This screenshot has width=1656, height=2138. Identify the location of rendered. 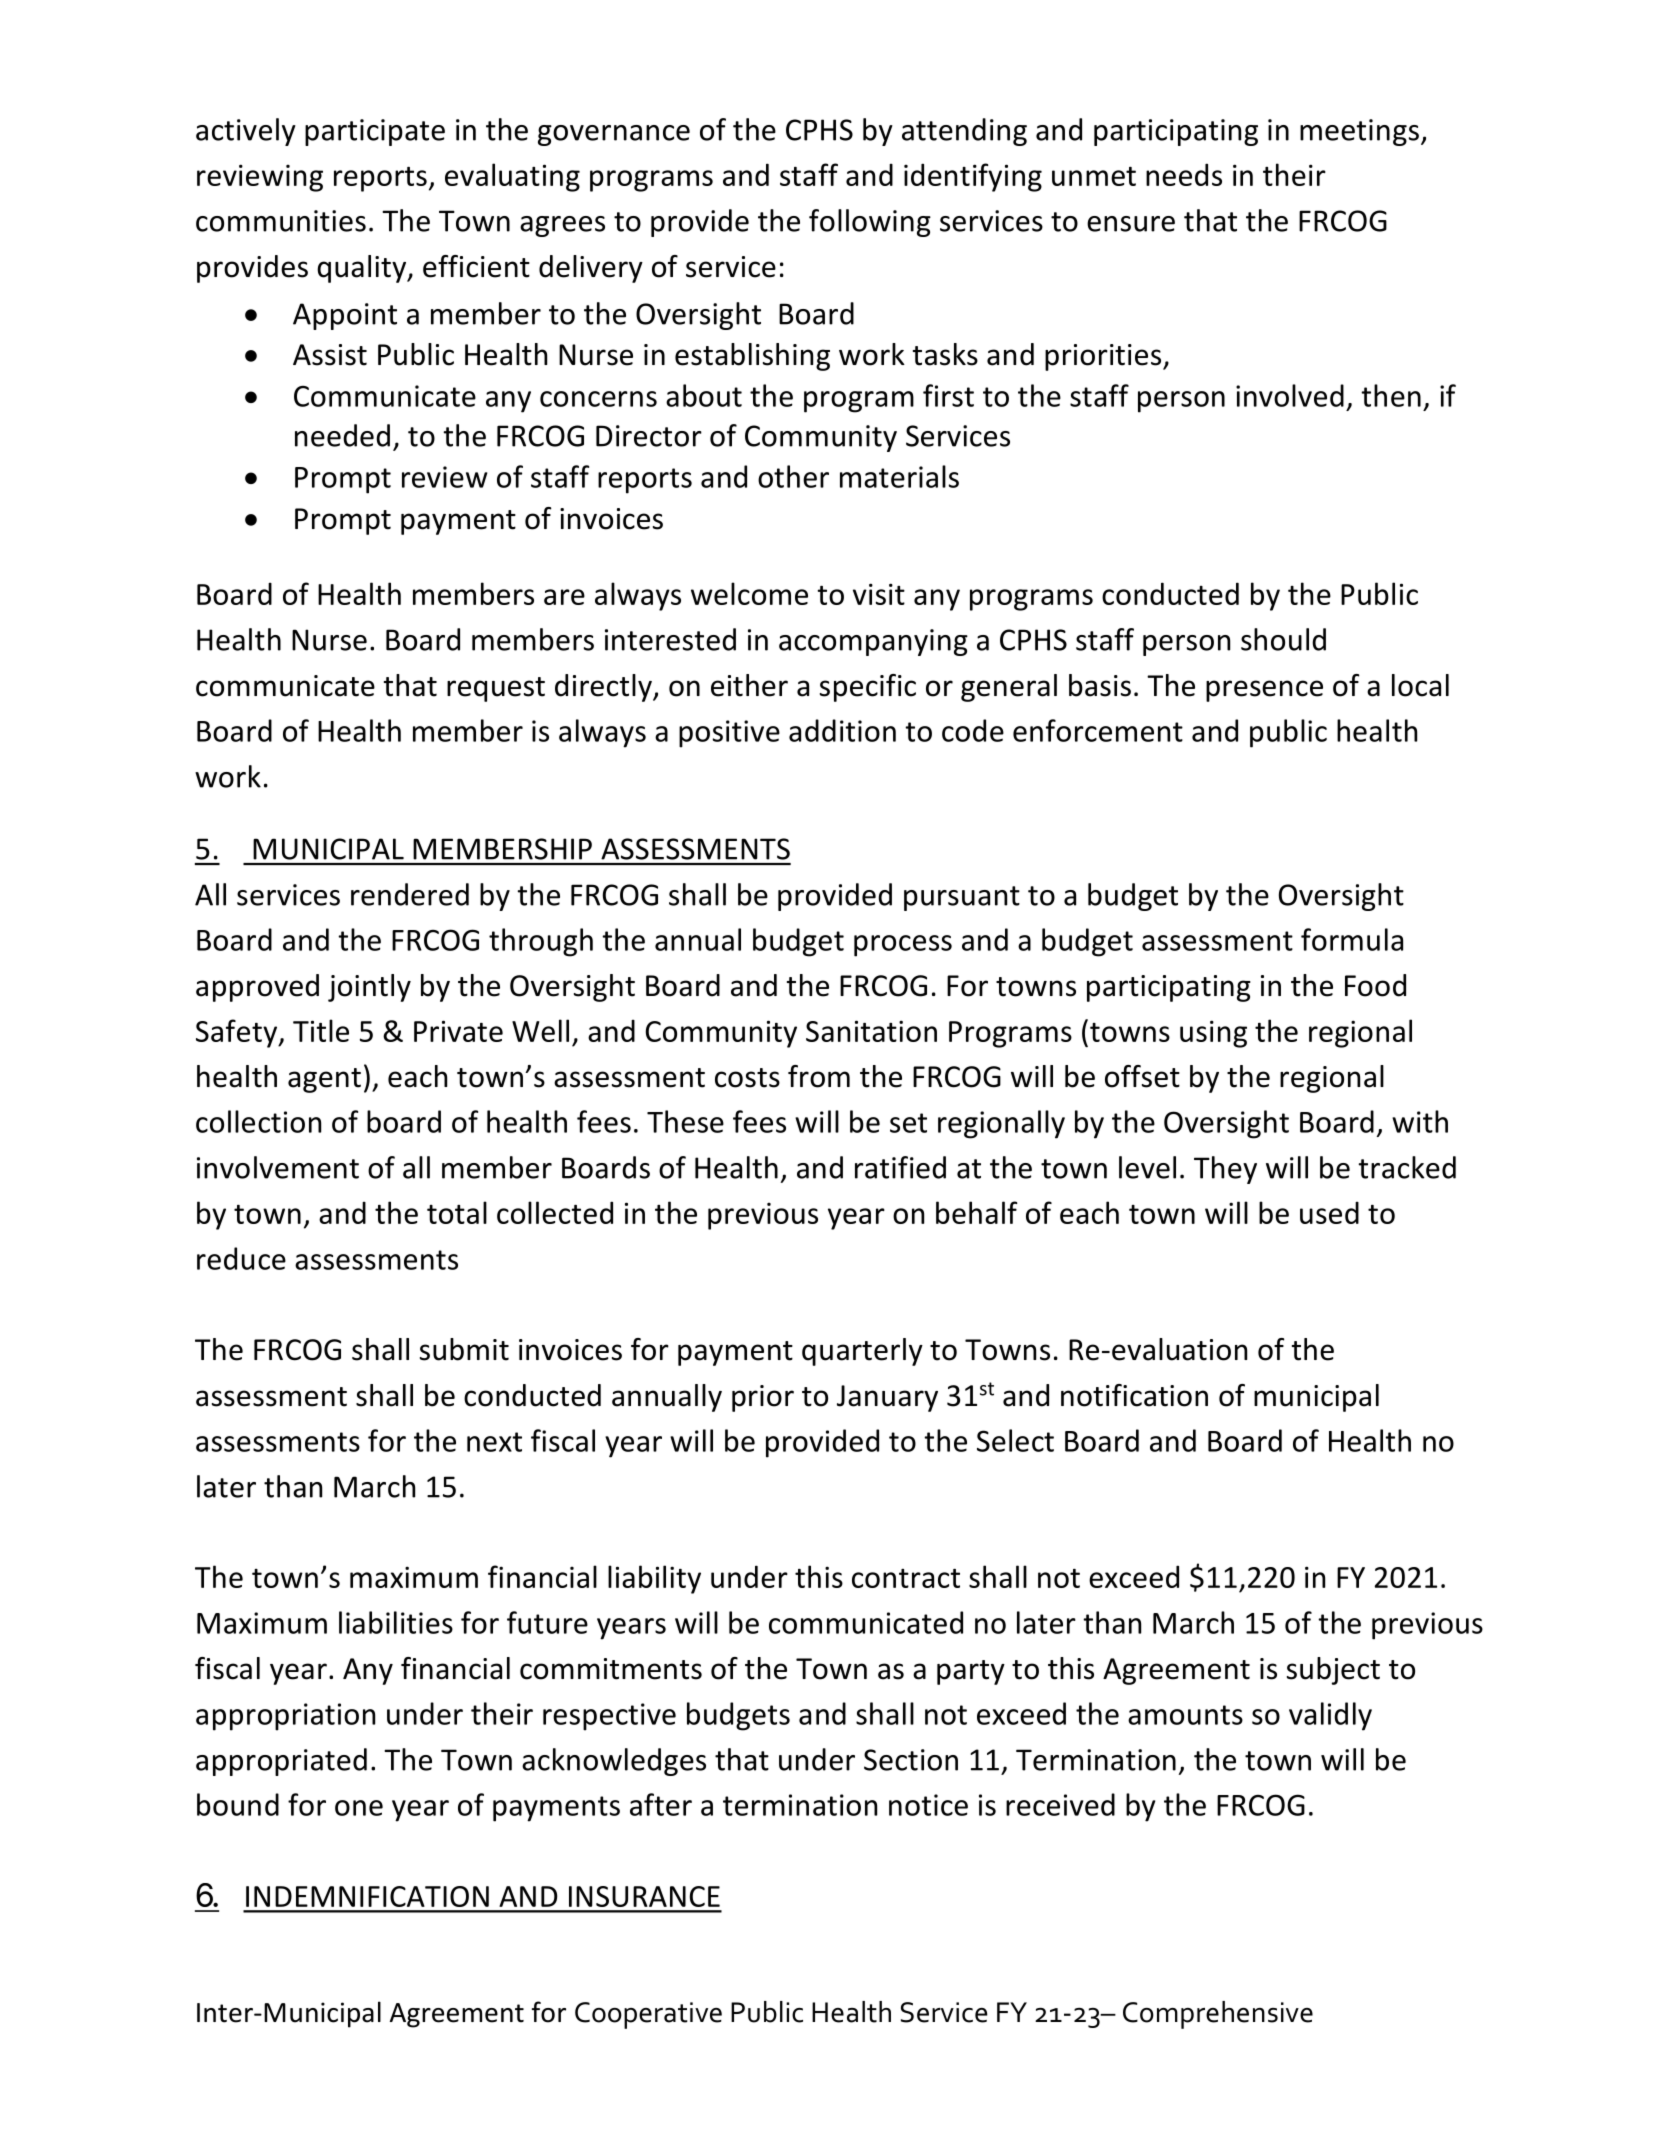
(410, 894).
